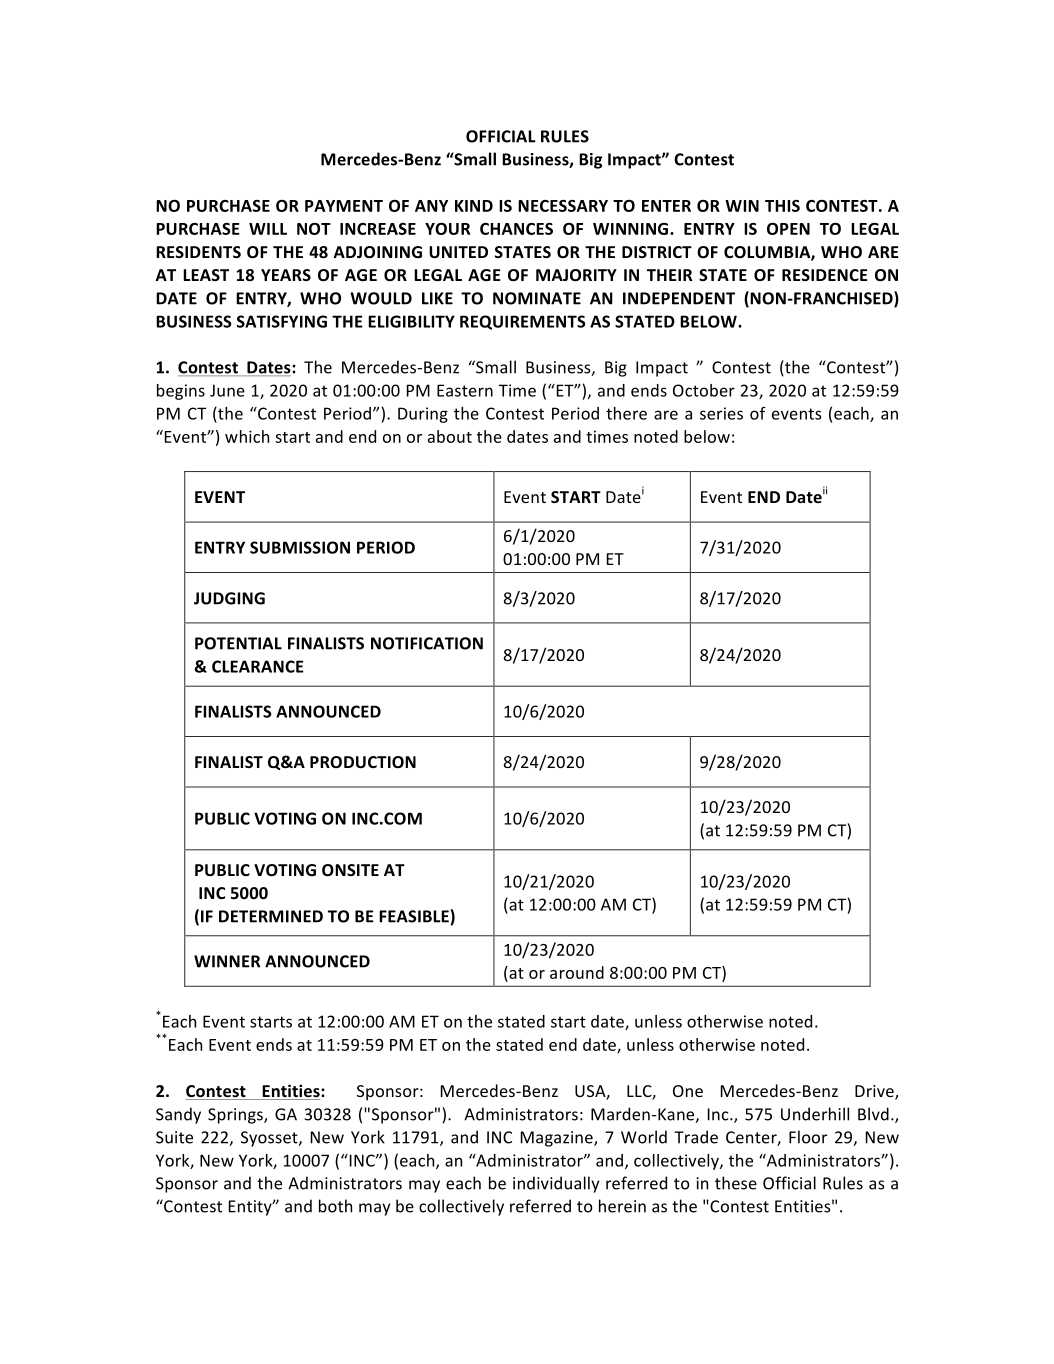 The image size is (1054, 1364). Describe the element at coordinates (721, 413) in the image. I see `series` at that location.
